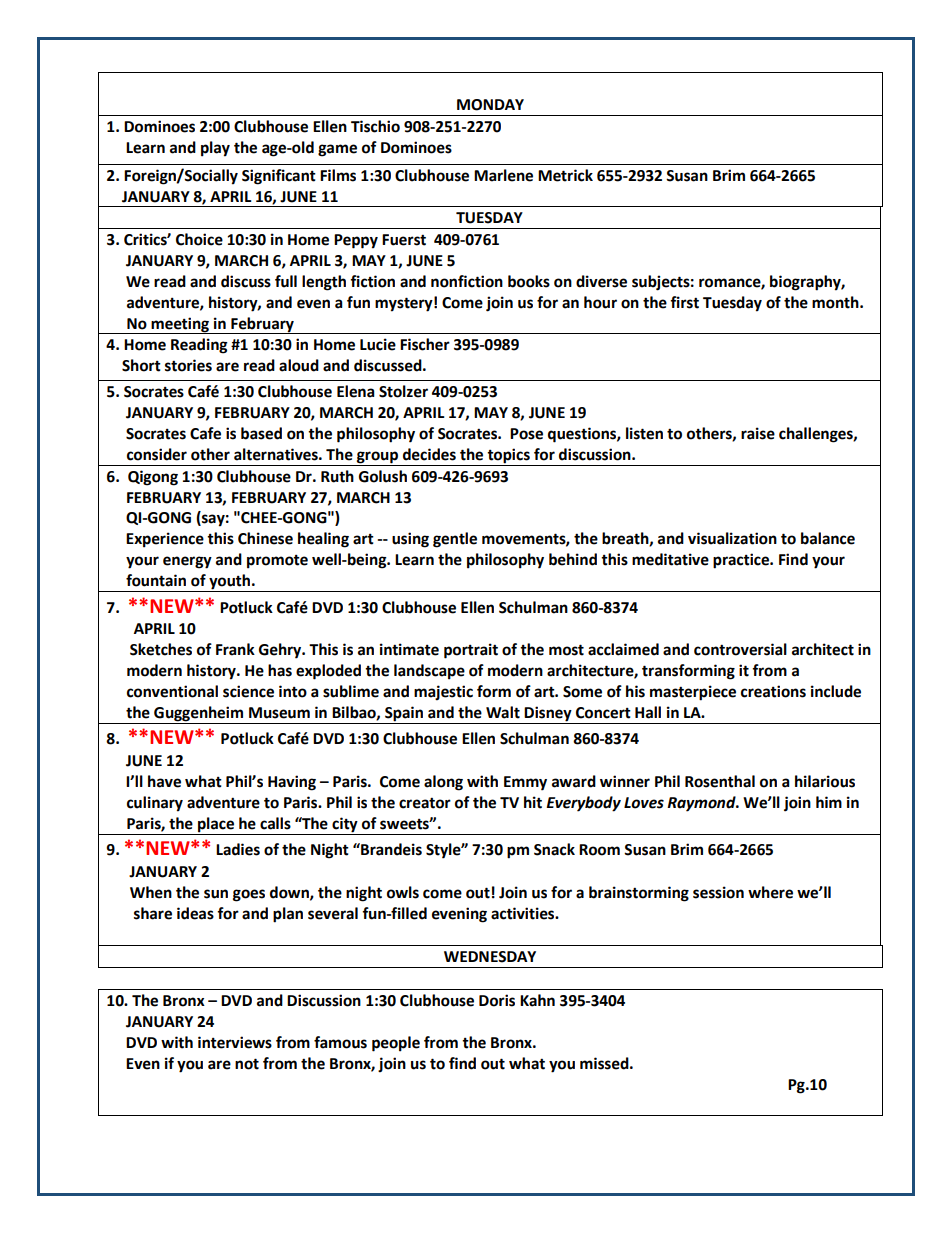 The height and width of the screenshot is (1233, 952). I want to click on where, so click(770, 892).
